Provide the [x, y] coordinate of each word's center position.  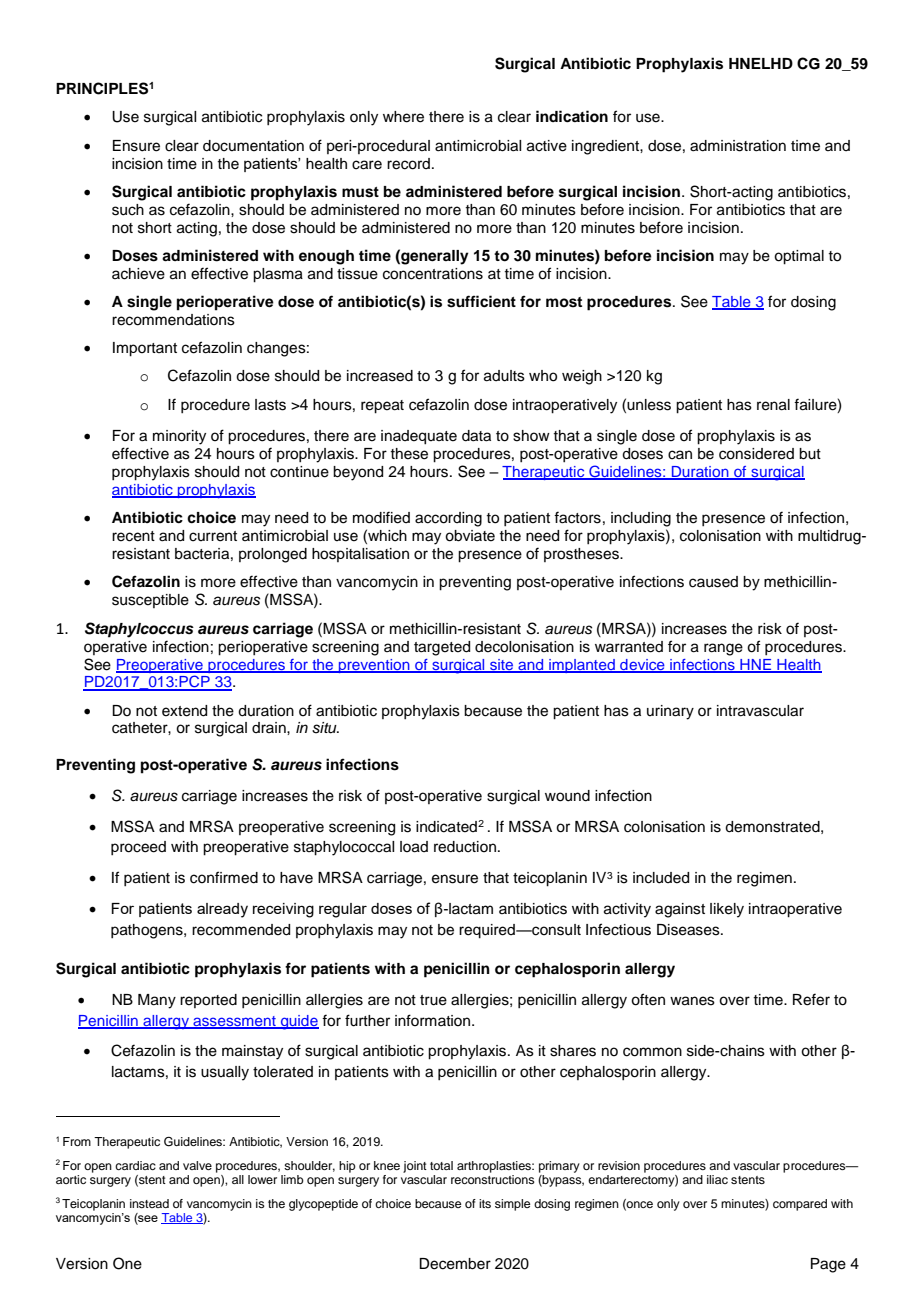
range [723, 649]
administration [738, 146]
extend [184, 711]
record [408, 164]
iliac [717, 1179]
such [128, 210]
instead [149, 1203]
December [455, 1264]
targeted [442, 648]
